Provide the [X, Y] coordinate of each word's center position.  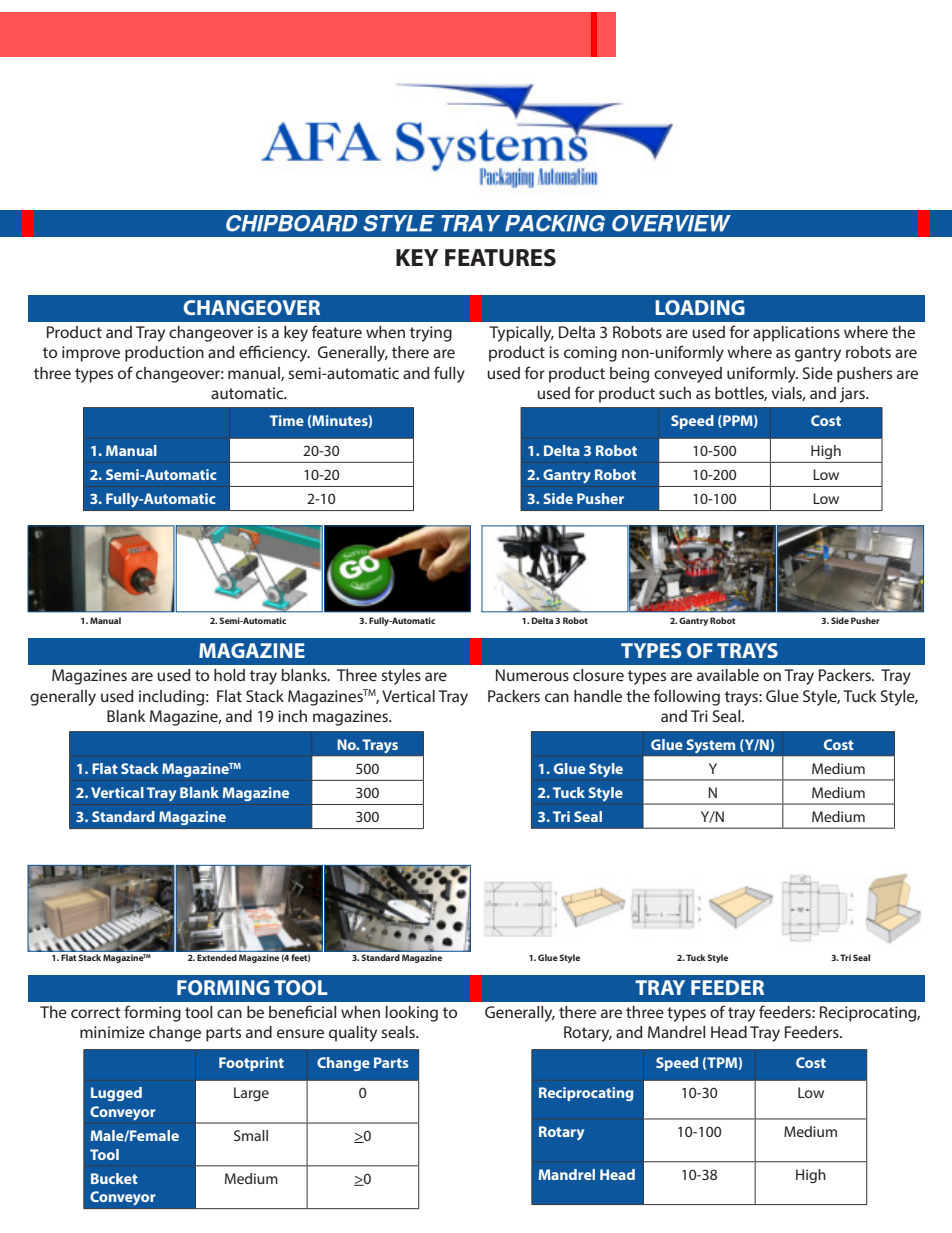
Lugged [116, 1094]
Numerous [532, 675]
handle [598, 696]
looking [412, 1014]
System [710, 746]
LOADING [700, 307]
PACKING [555, 223]
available [728, 675]
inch [292, 716]
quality [353, 1034]
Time [287, 420]
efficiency [274, 353]
